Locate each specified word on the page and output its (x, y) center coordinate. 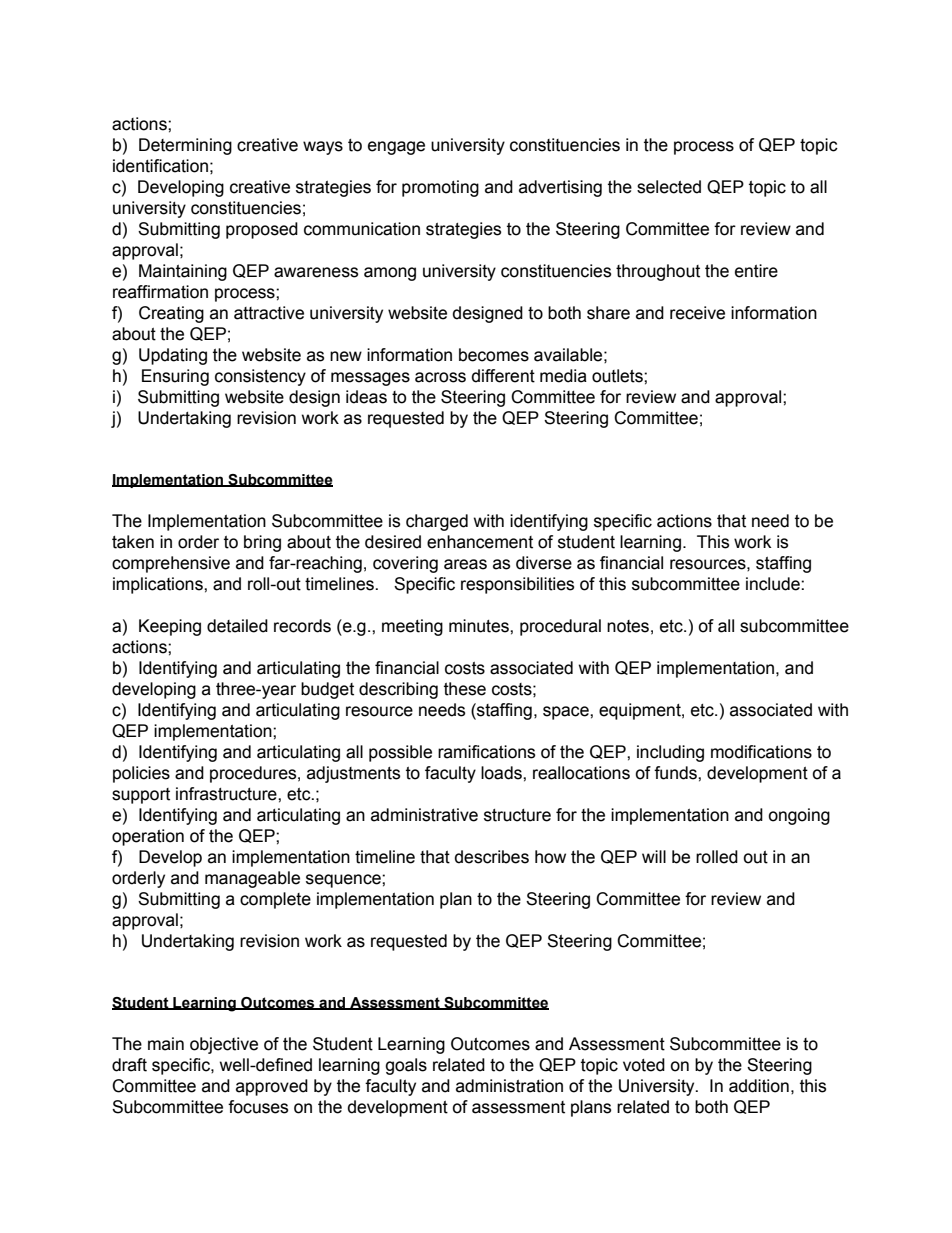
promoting (440, 188)
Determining (185, 146)
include (774, 584)
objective (224, 1045)
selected (669, 187)
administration (509, 1086)
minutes (480, 626)
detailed (237, 626)
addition (759, 1086)
